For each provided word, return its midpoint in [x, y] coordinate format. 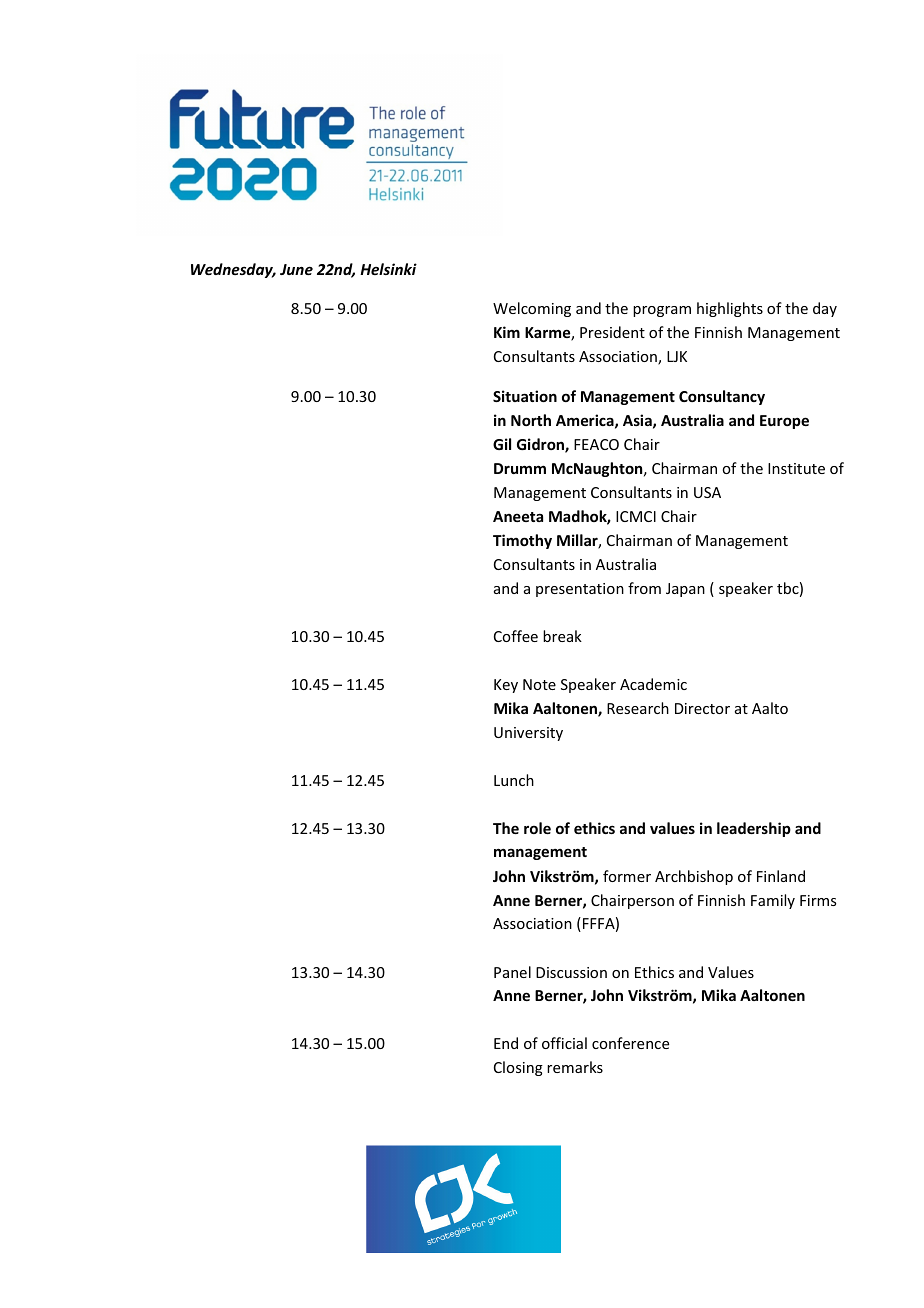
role [537, 828]
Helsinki [388, 269]
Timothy [522, 541]
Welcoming [532, 309]
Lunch [514, 780]
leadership [754, 829]
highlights [730, 309]
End [506, 1043]
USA [707, 492]
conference [630, 1043]
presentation [580, 590]
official [564, 1043]
